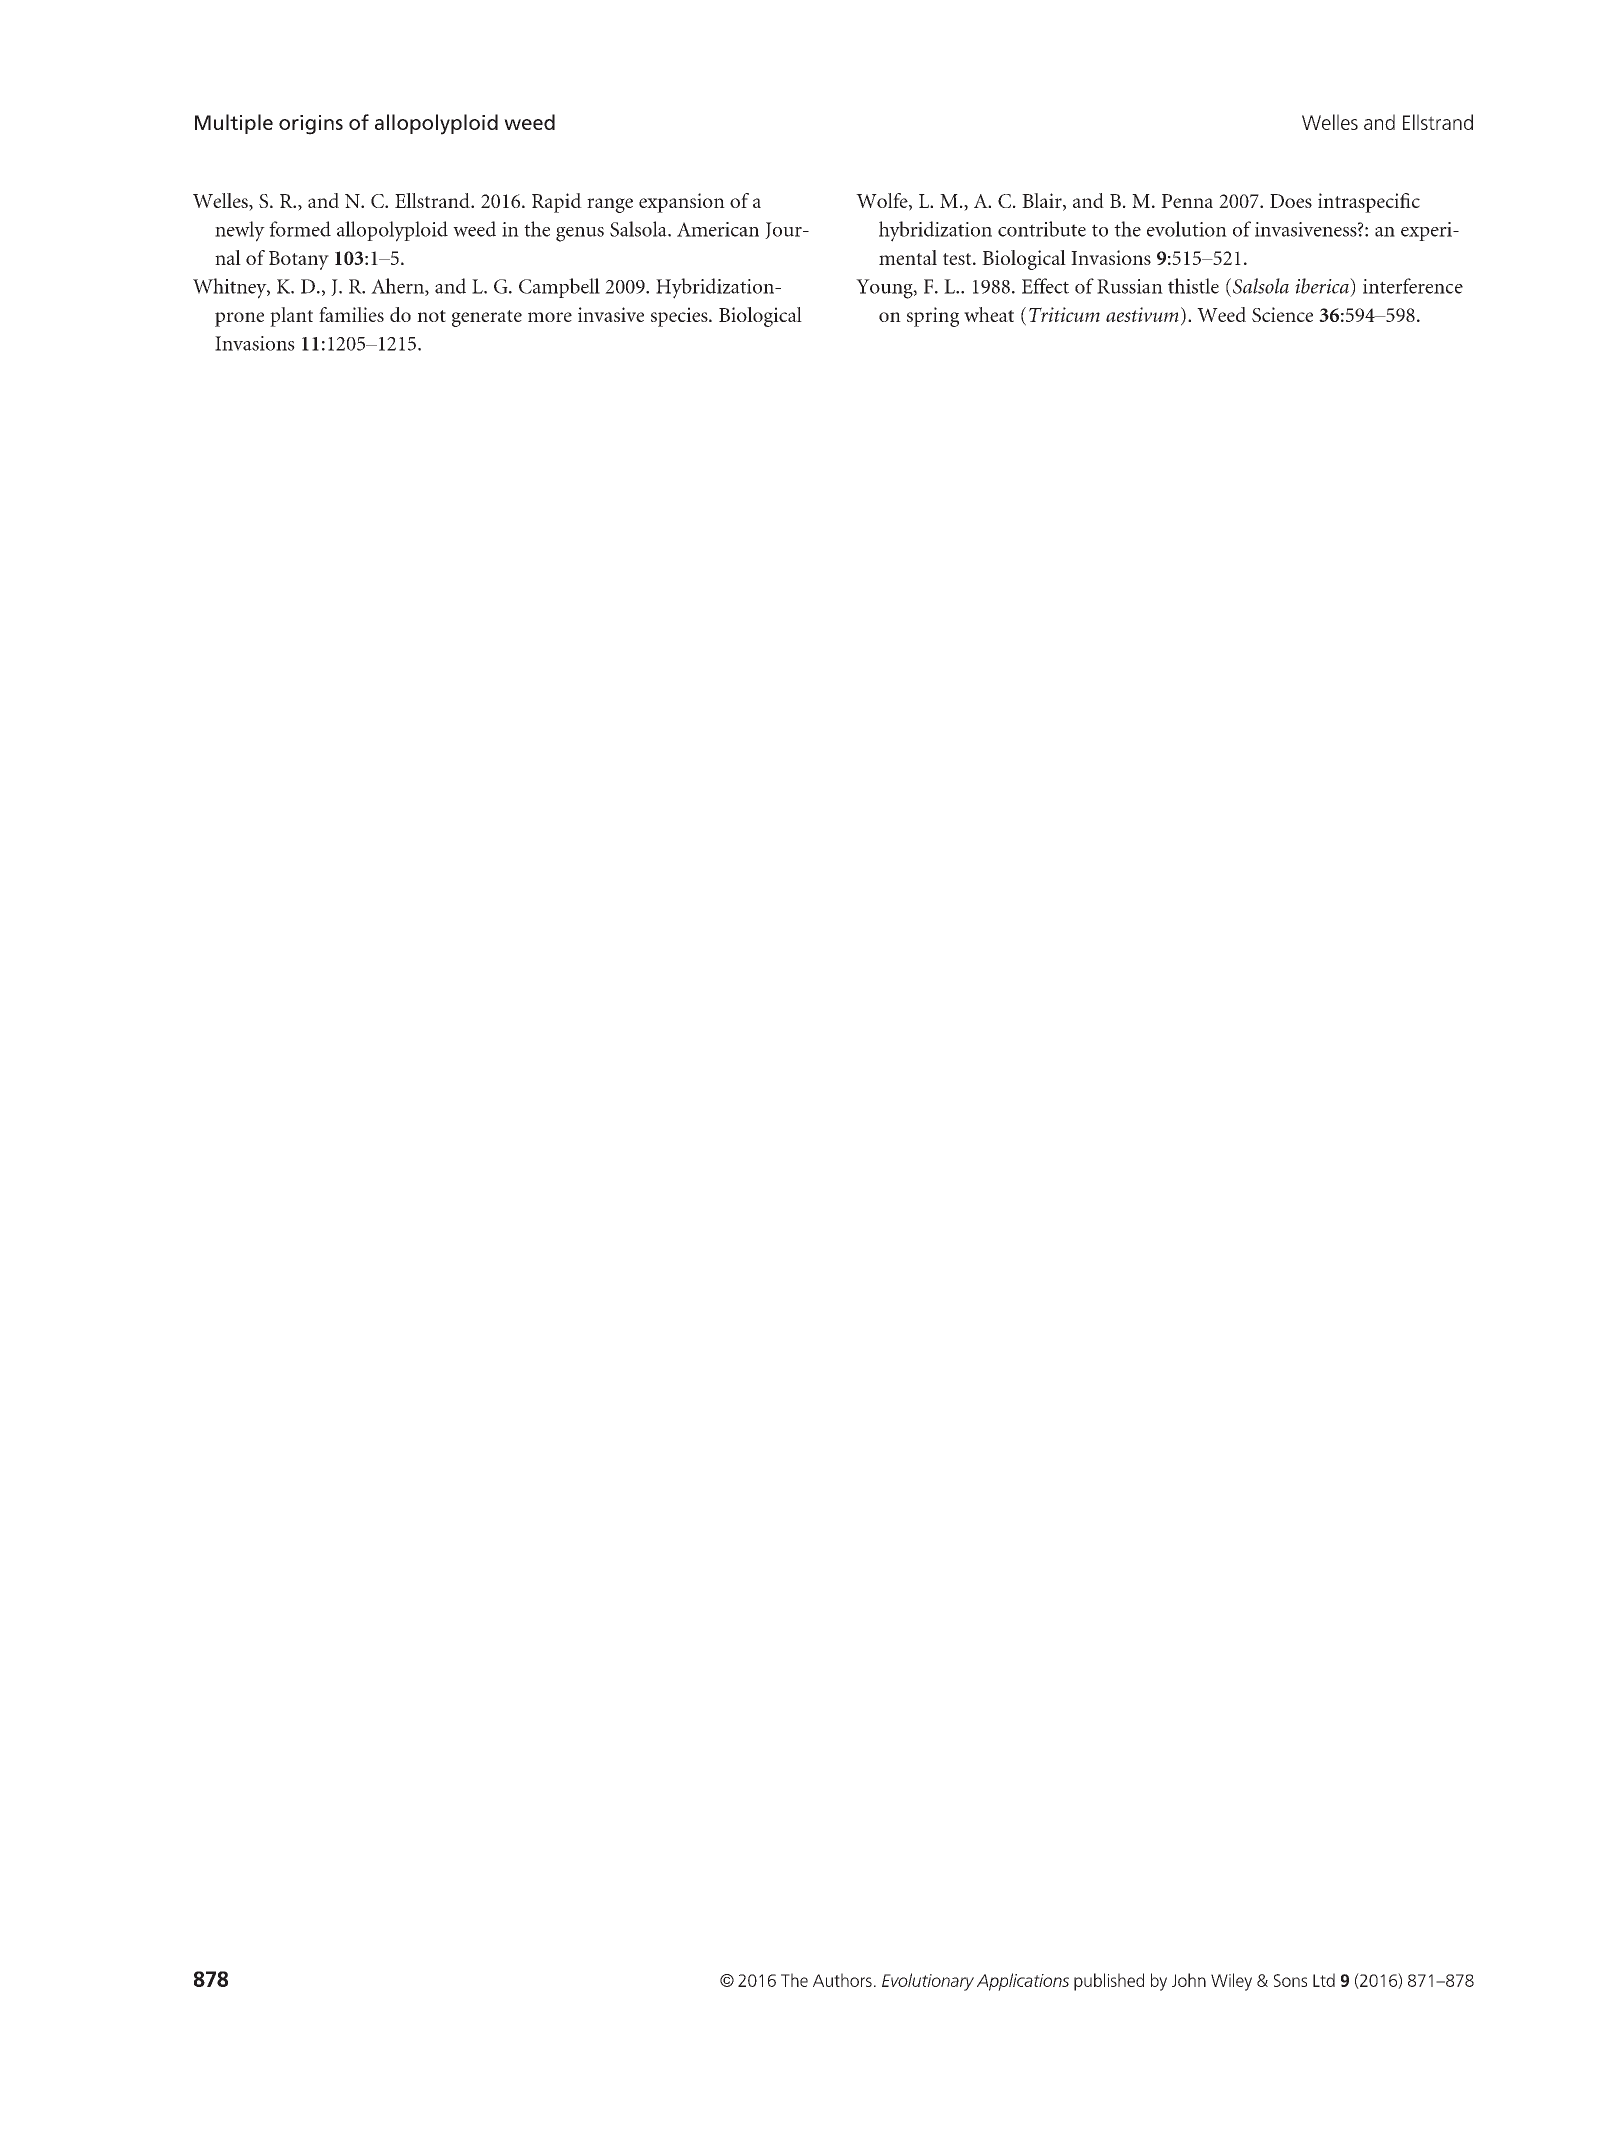 This document has height=2131, width=1621. Describe the element at coordinates (431, 316) in the document. I see `not` at that location.
